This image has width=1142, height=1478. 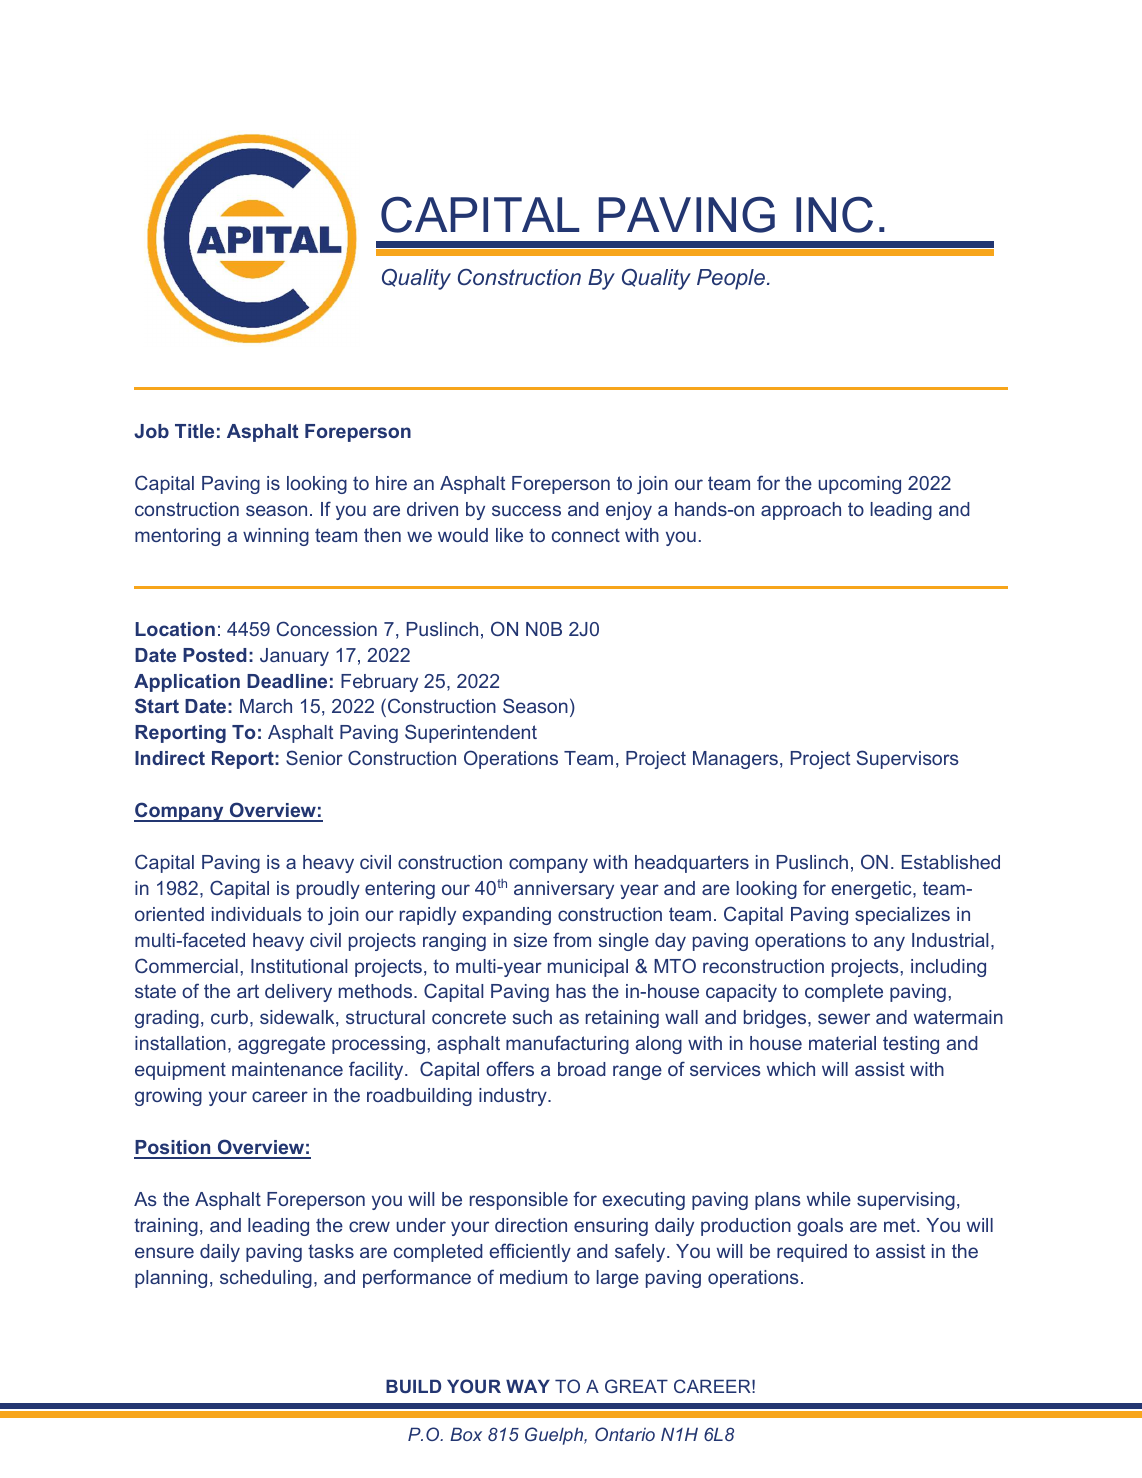 What do you see at coordinates (731, 279) in the image?
I see `People` at bounding box center [731, 279].
